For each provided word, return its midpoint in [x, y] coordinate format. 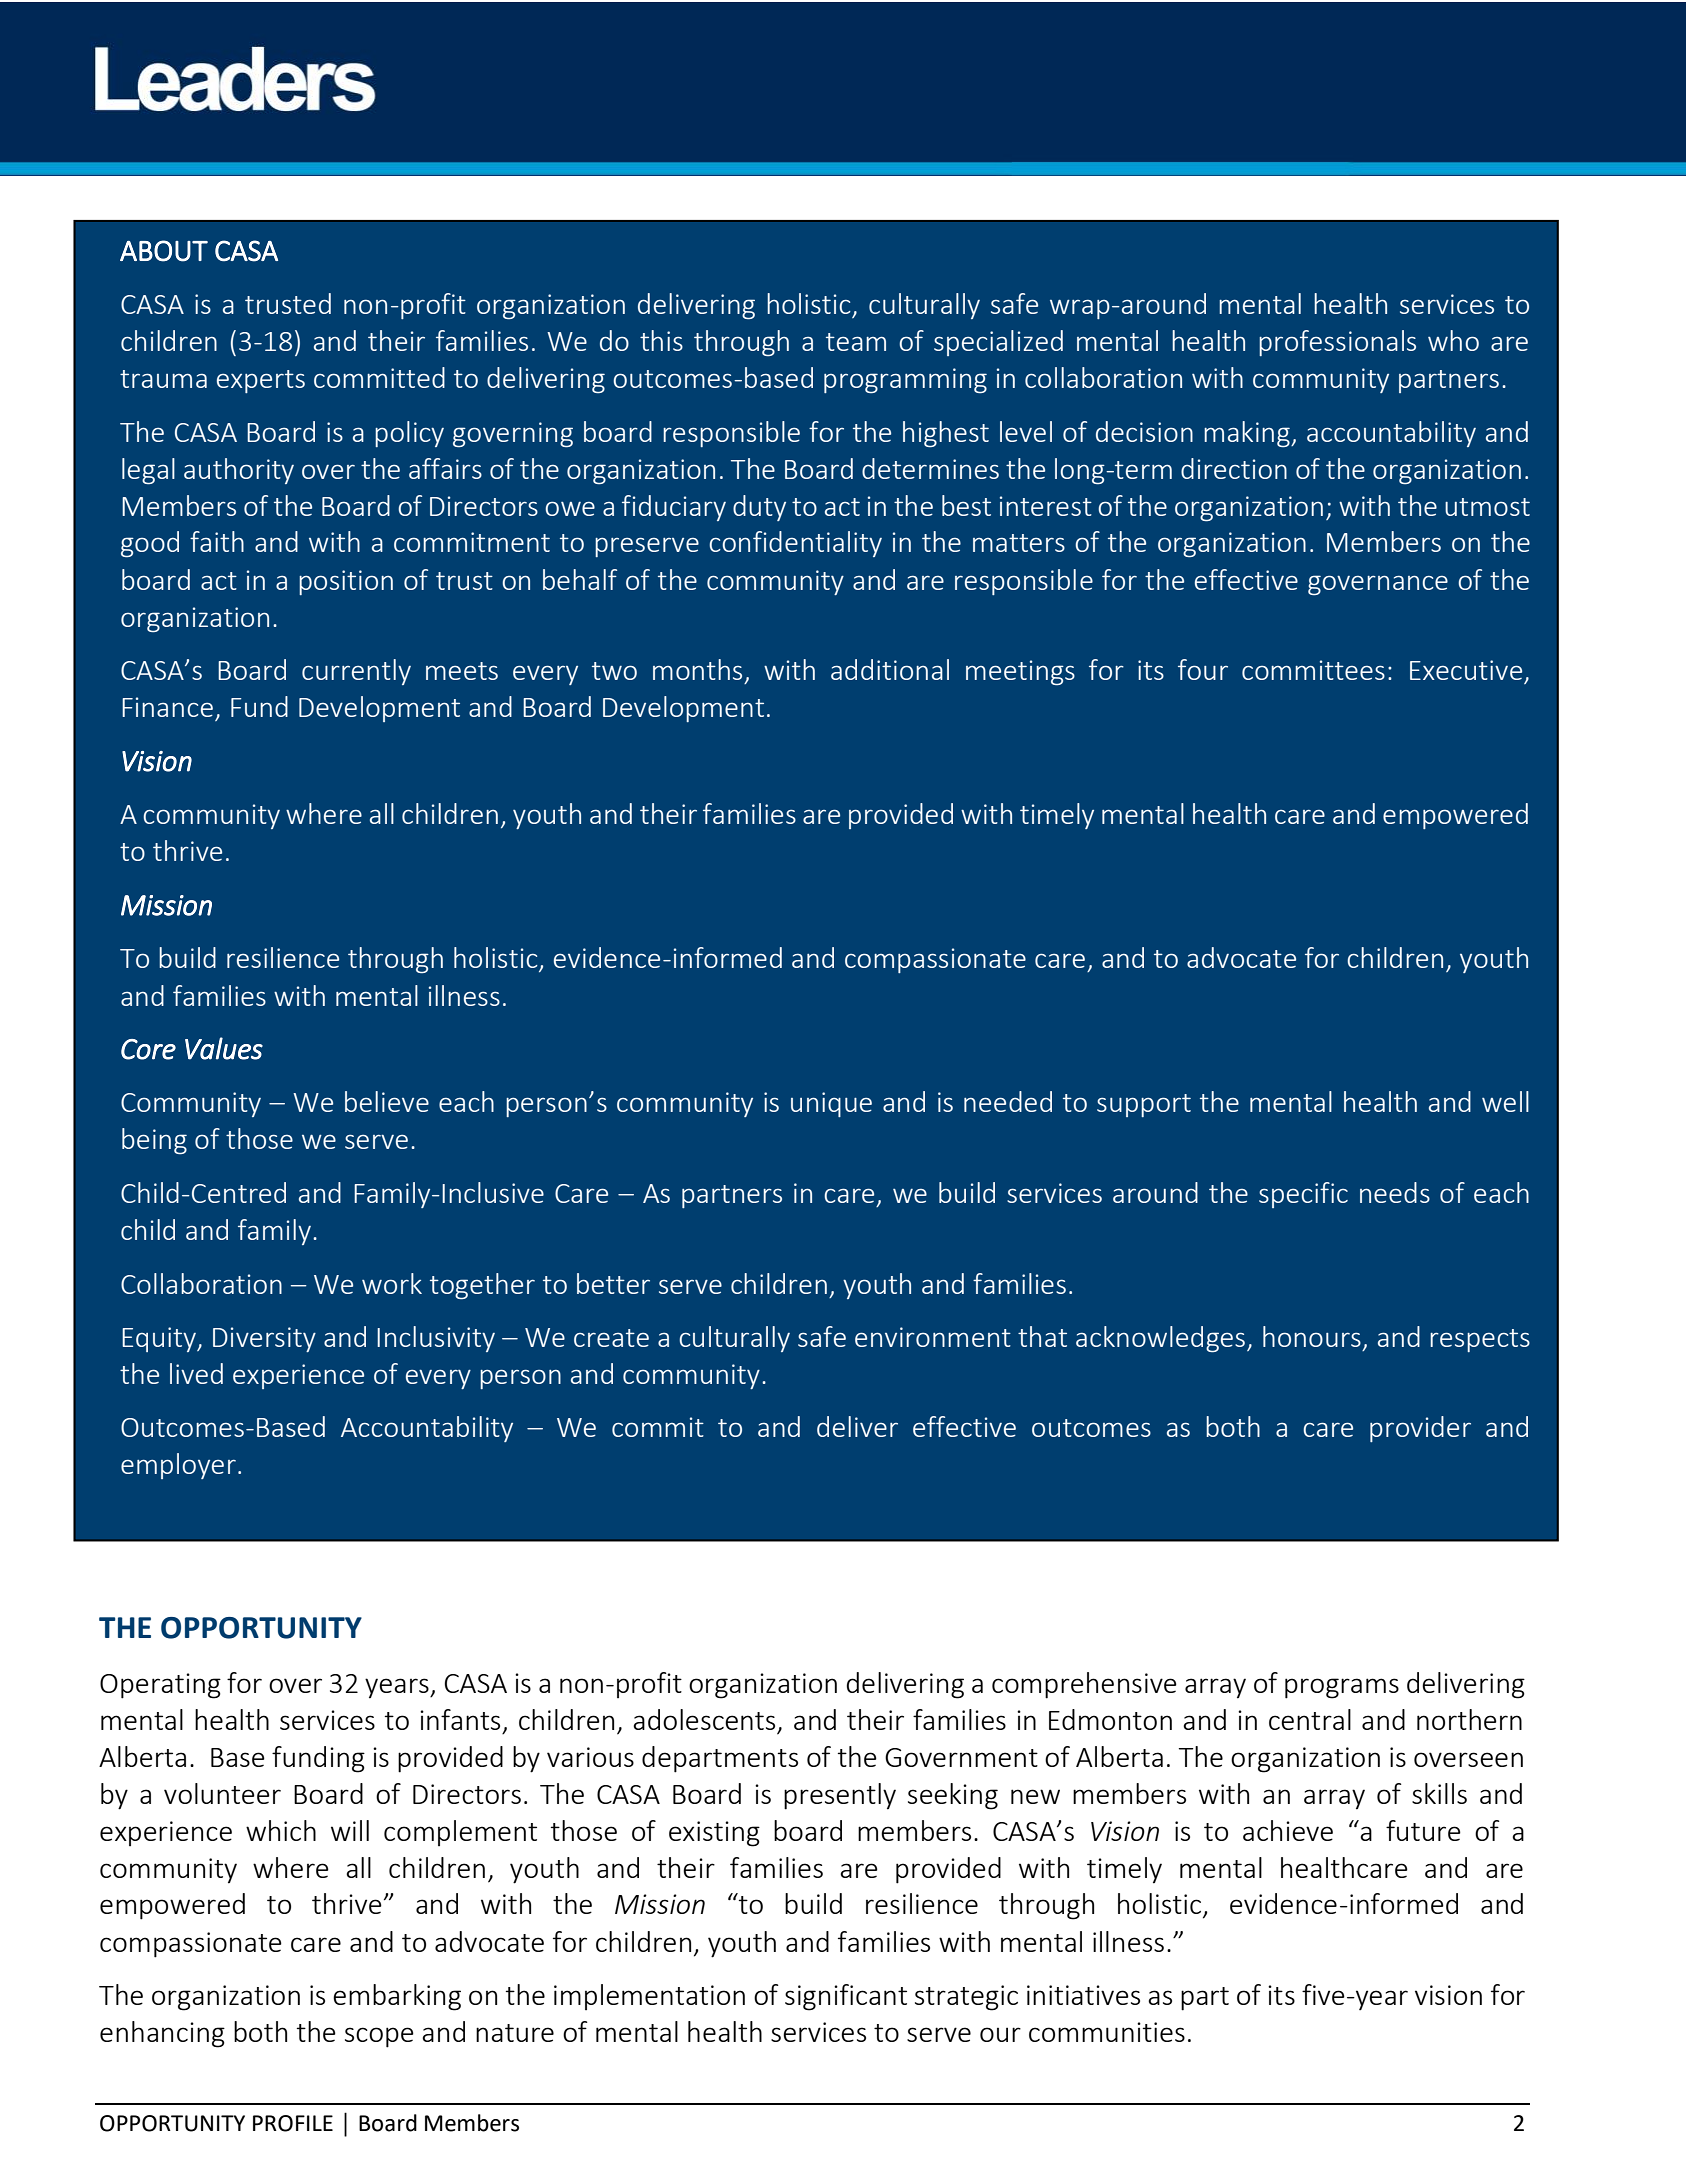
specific [1303, 1195]
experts [261, 381]
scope [379, 2037]
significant [846, 1997]
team [856, 342]
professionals [1337, 343]
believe [387, 1101]
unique [831, 1104]
